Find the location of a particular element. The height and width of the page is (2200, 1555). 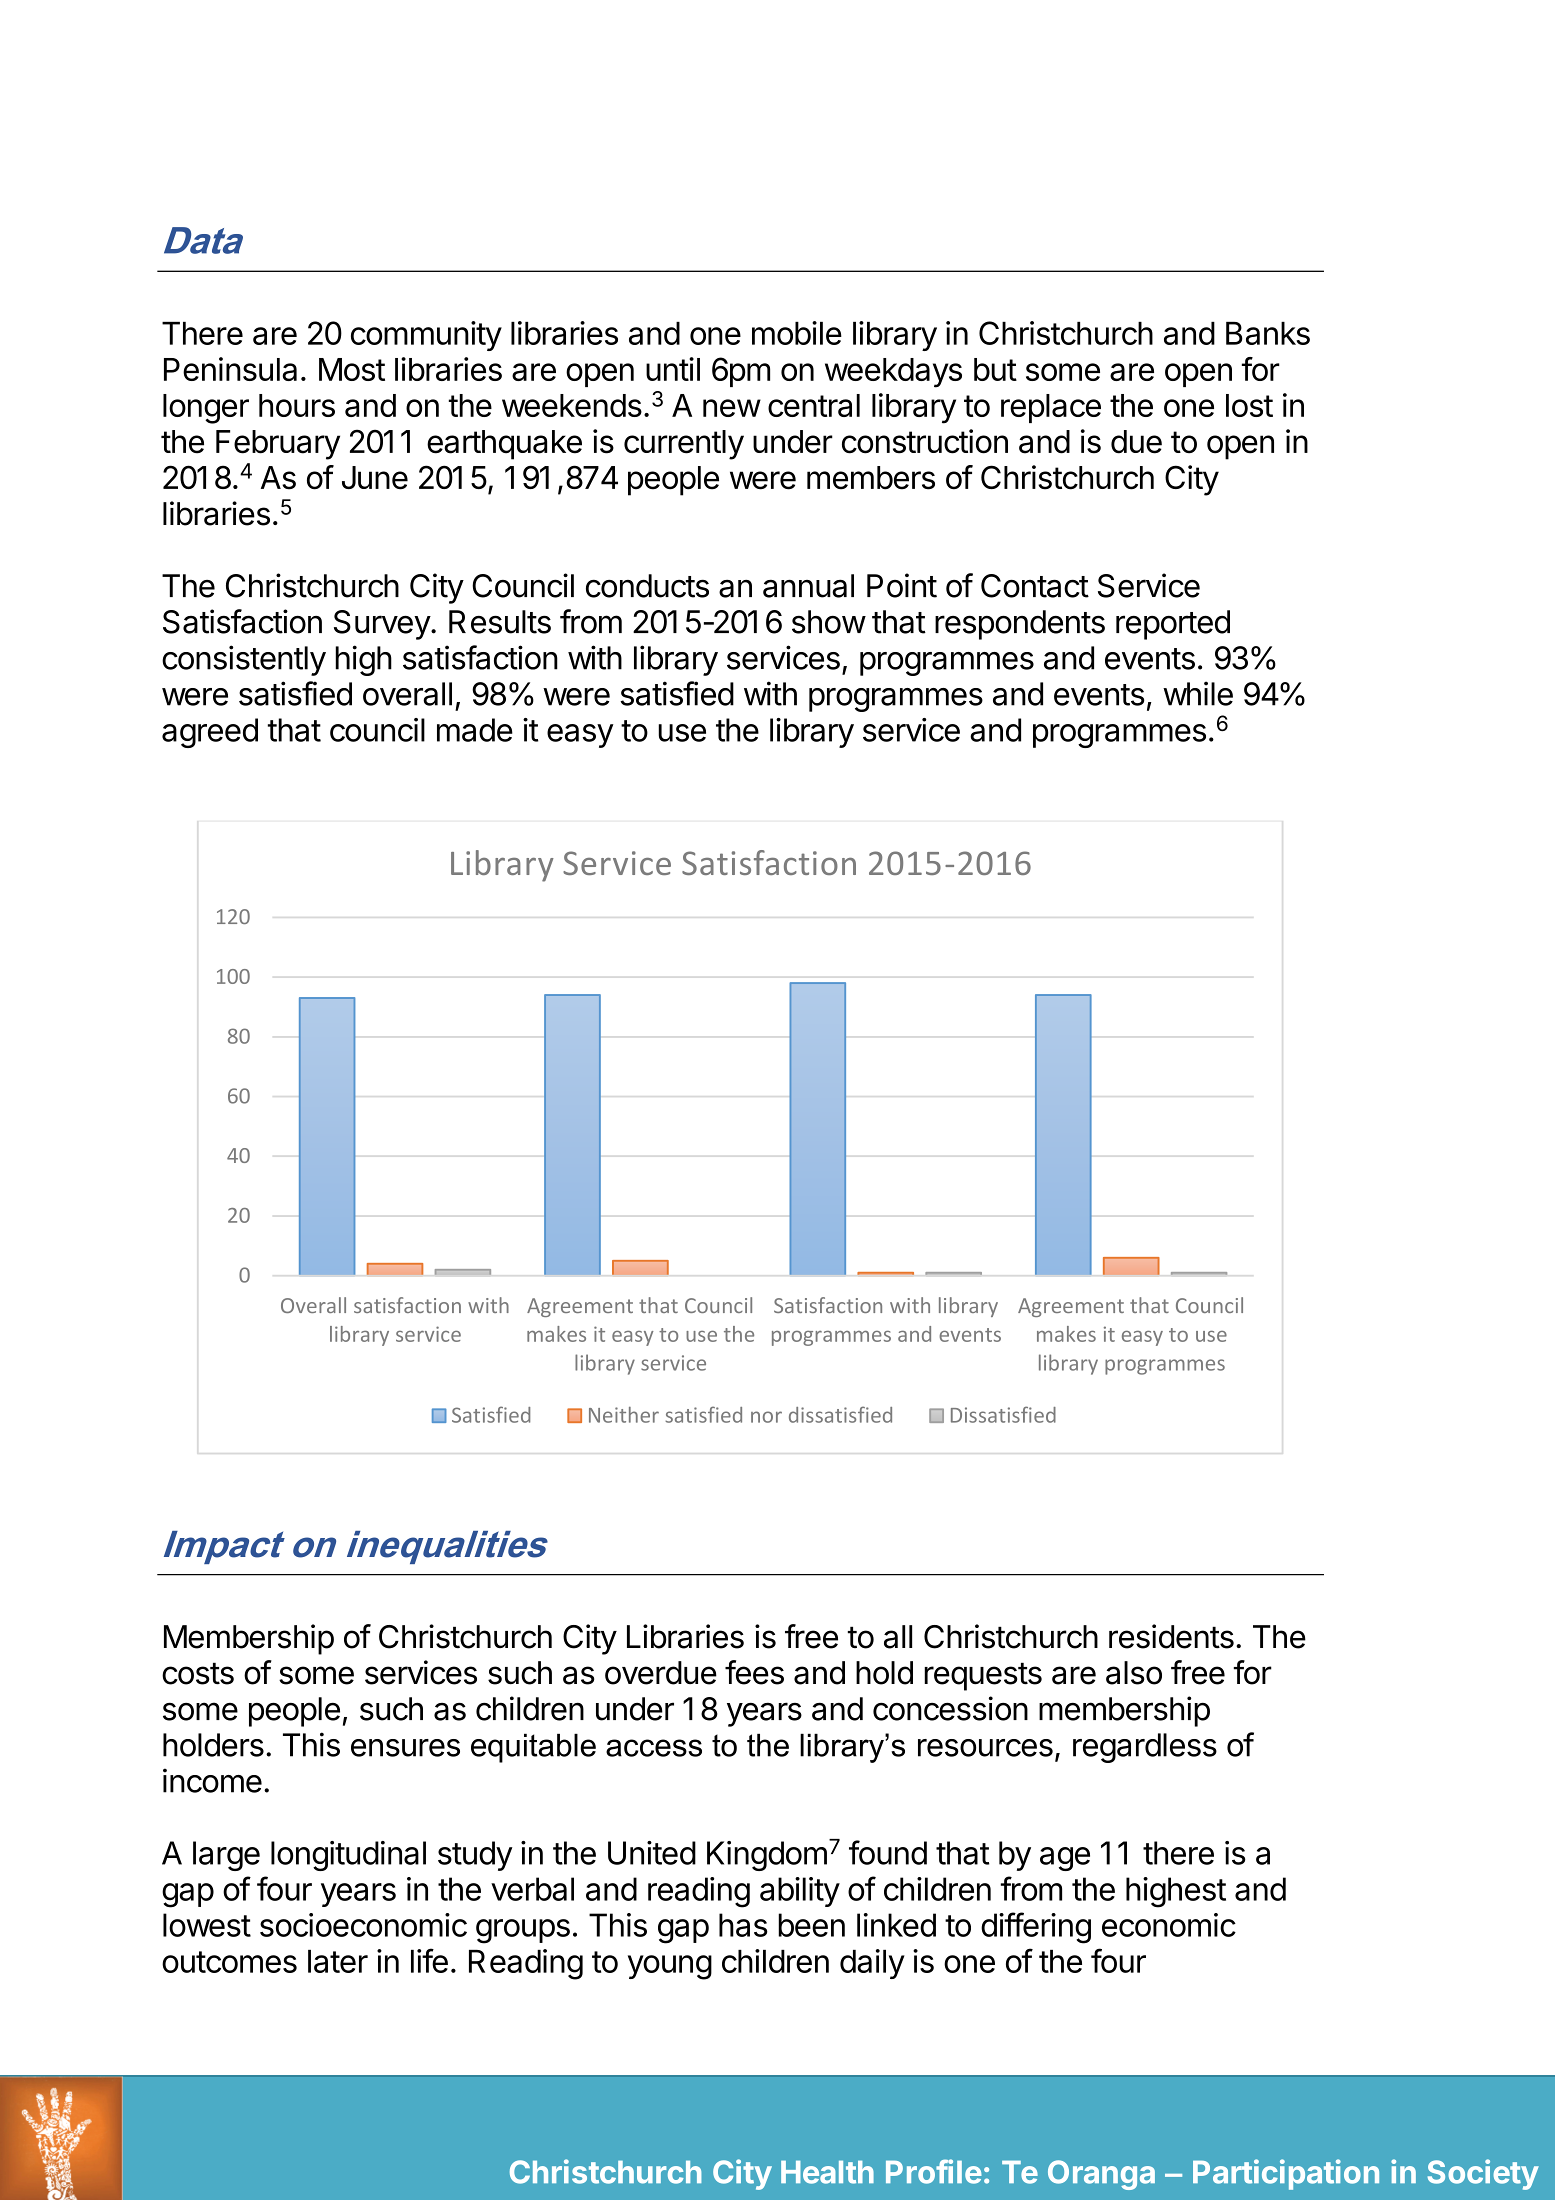

Health is located at coordinates (827, 2172).
